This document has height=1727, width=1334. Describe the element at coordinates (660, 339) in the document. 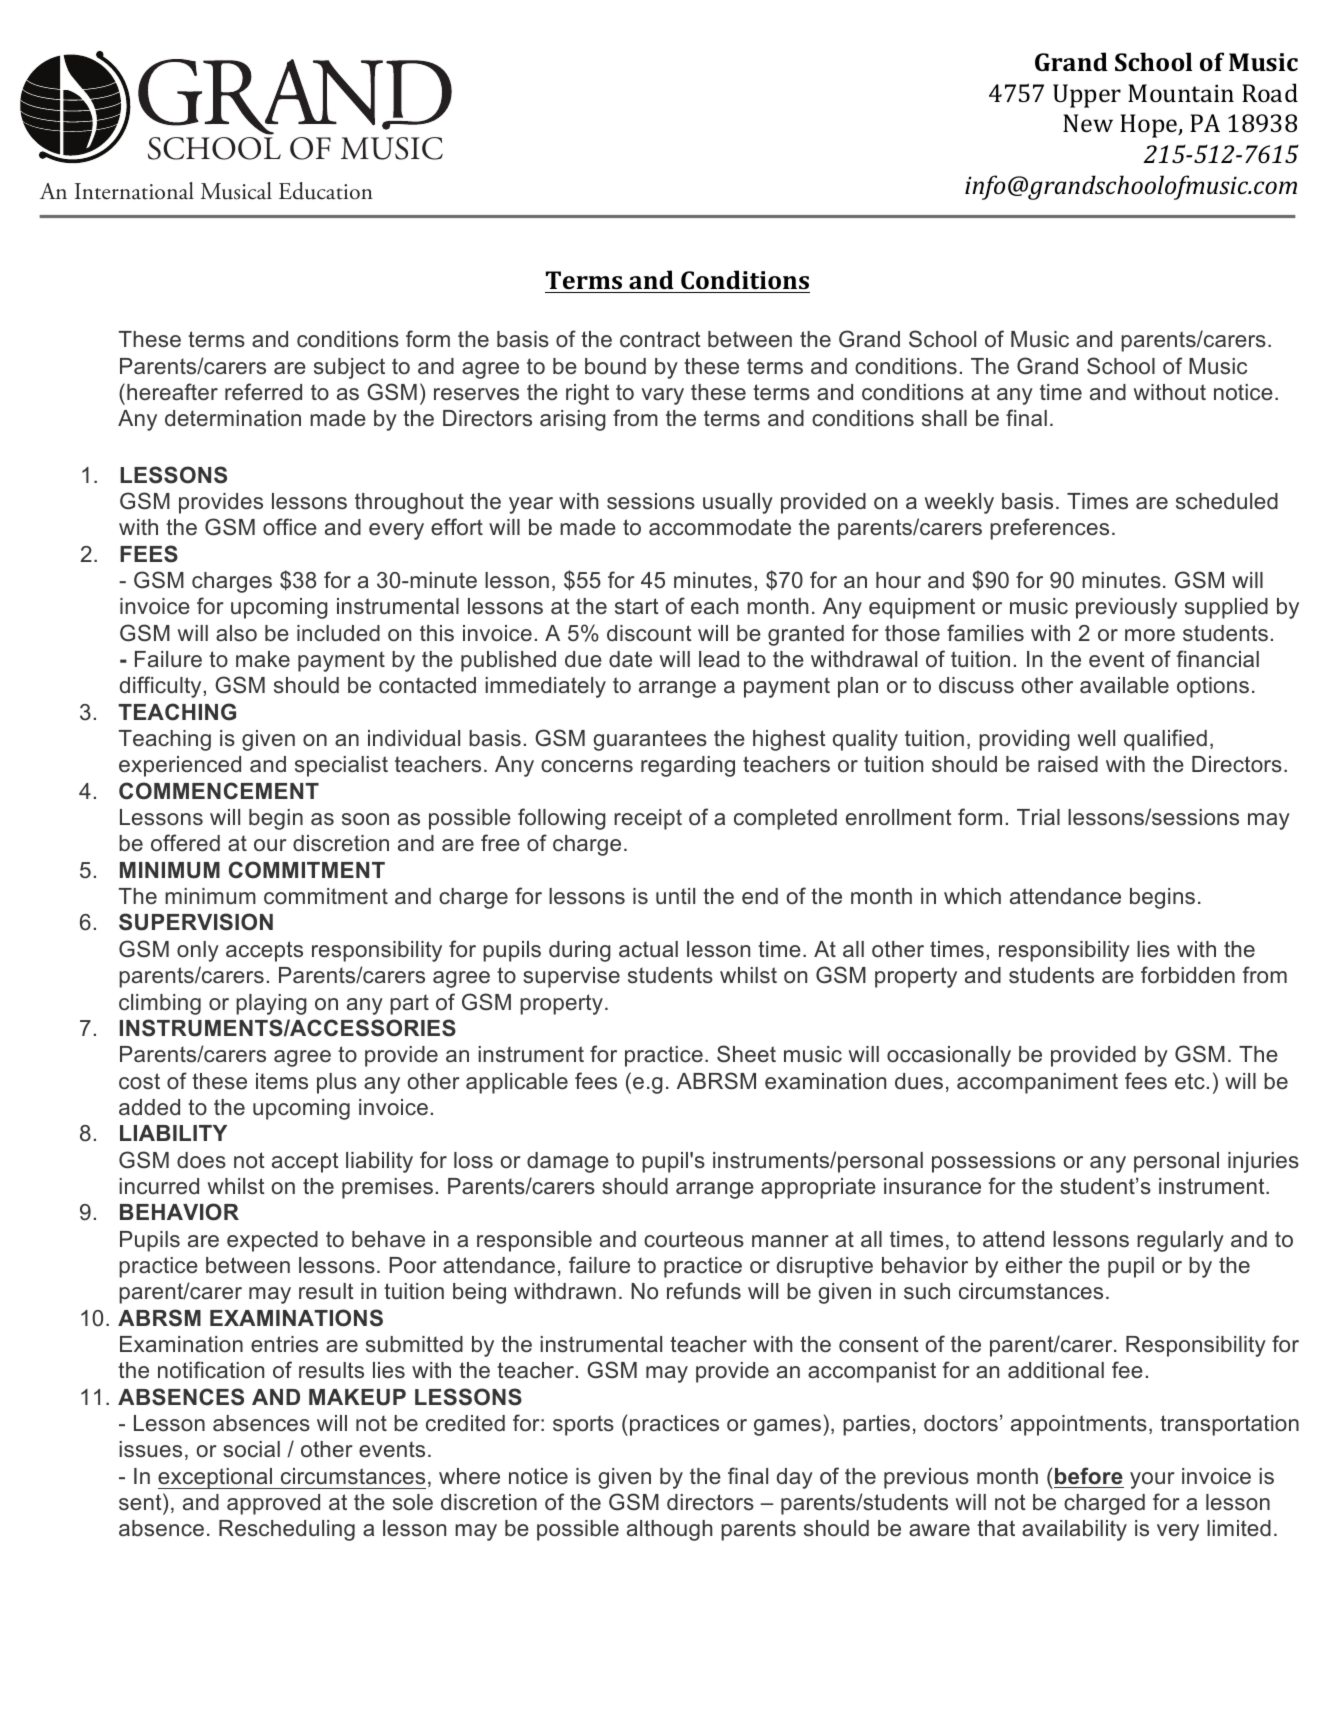

I see `contract` at that location.
